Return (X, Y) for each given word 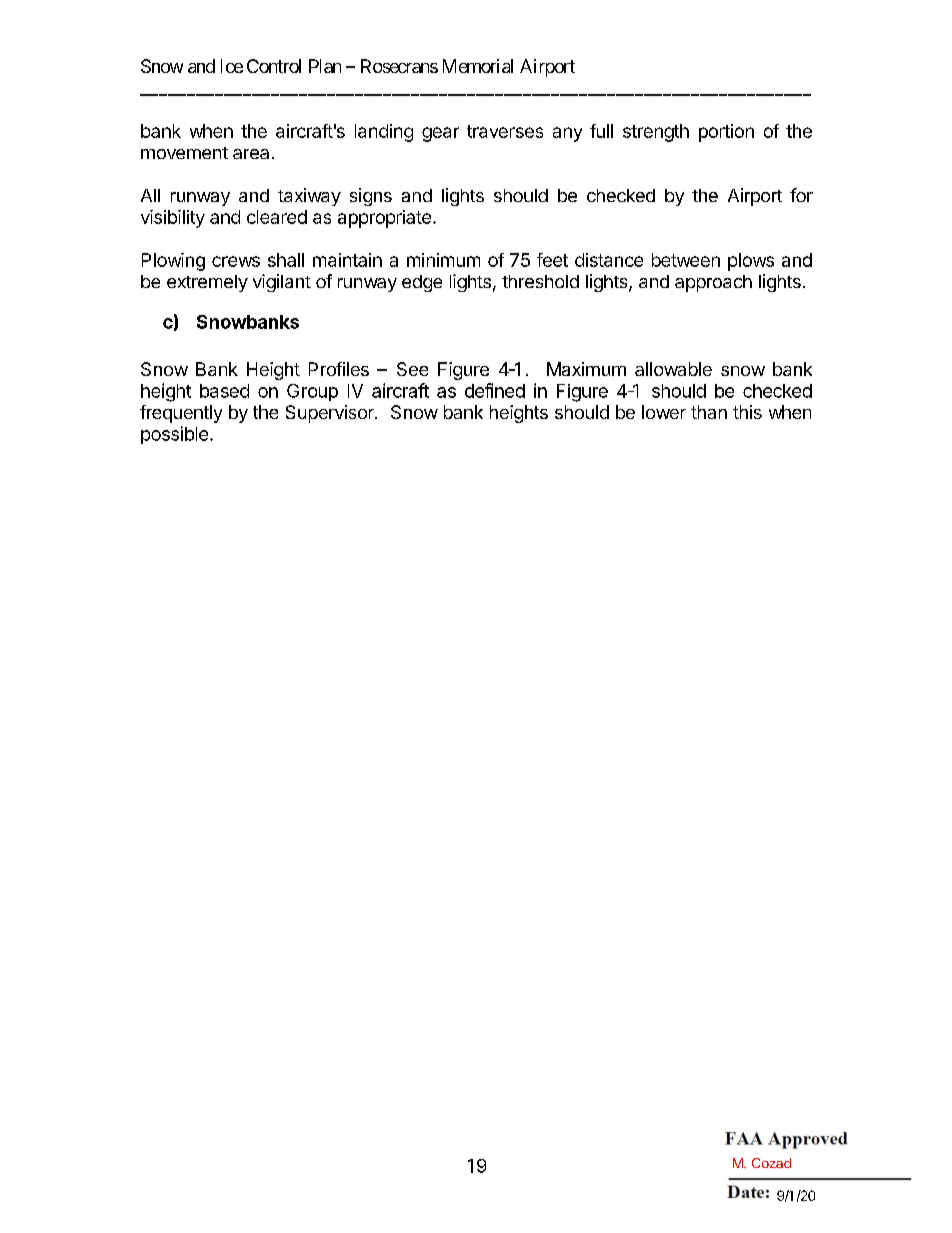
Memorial (478, 66)
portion (726, 133)
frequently (181, 414)
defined (495, 390)
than (709, 412)
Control (274, 66)
